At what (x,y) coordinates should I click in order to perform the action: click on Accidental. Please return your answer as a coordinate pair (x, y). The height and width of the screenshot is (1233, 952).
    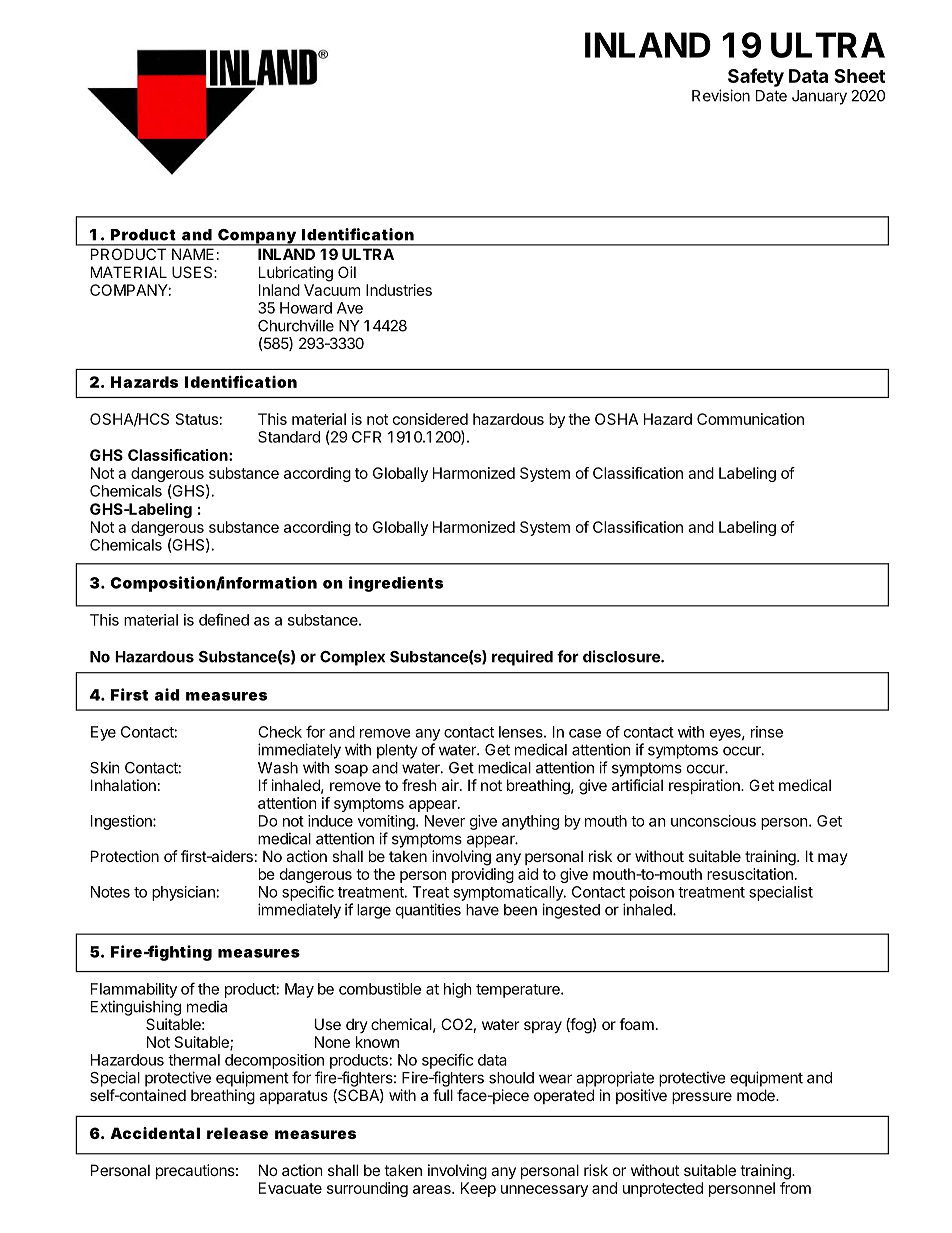
    Looking at the image, I should click on (155, 1133).
